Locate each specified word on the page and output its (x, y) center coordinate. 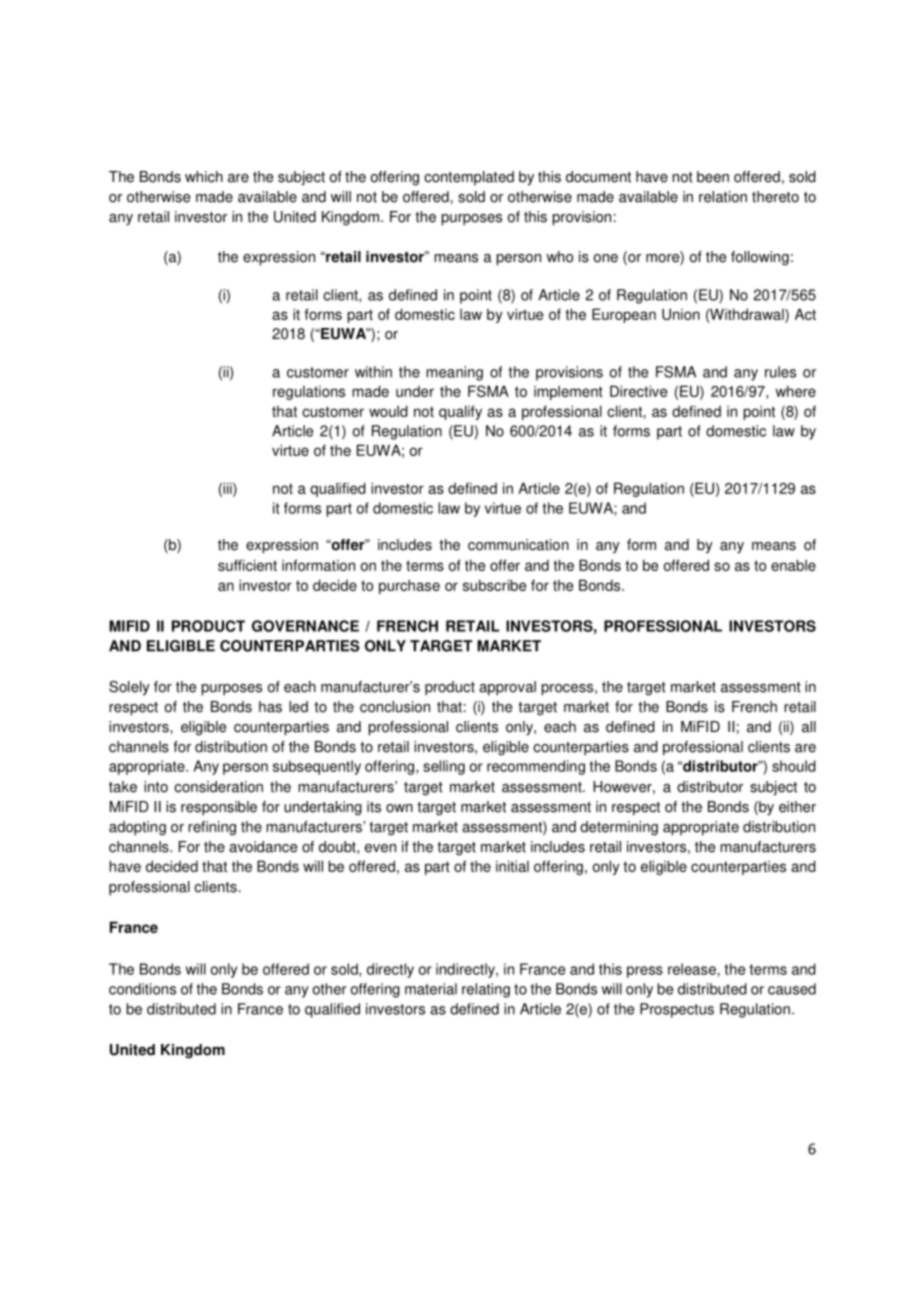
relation (723, 197)
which (204, 177)
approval (507, 688)
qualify (460, 412)
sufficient (247, 565)
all (809, 727)
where (795, 391)
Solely (129, 688)
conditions (142, 989)
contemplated (469, 178)
